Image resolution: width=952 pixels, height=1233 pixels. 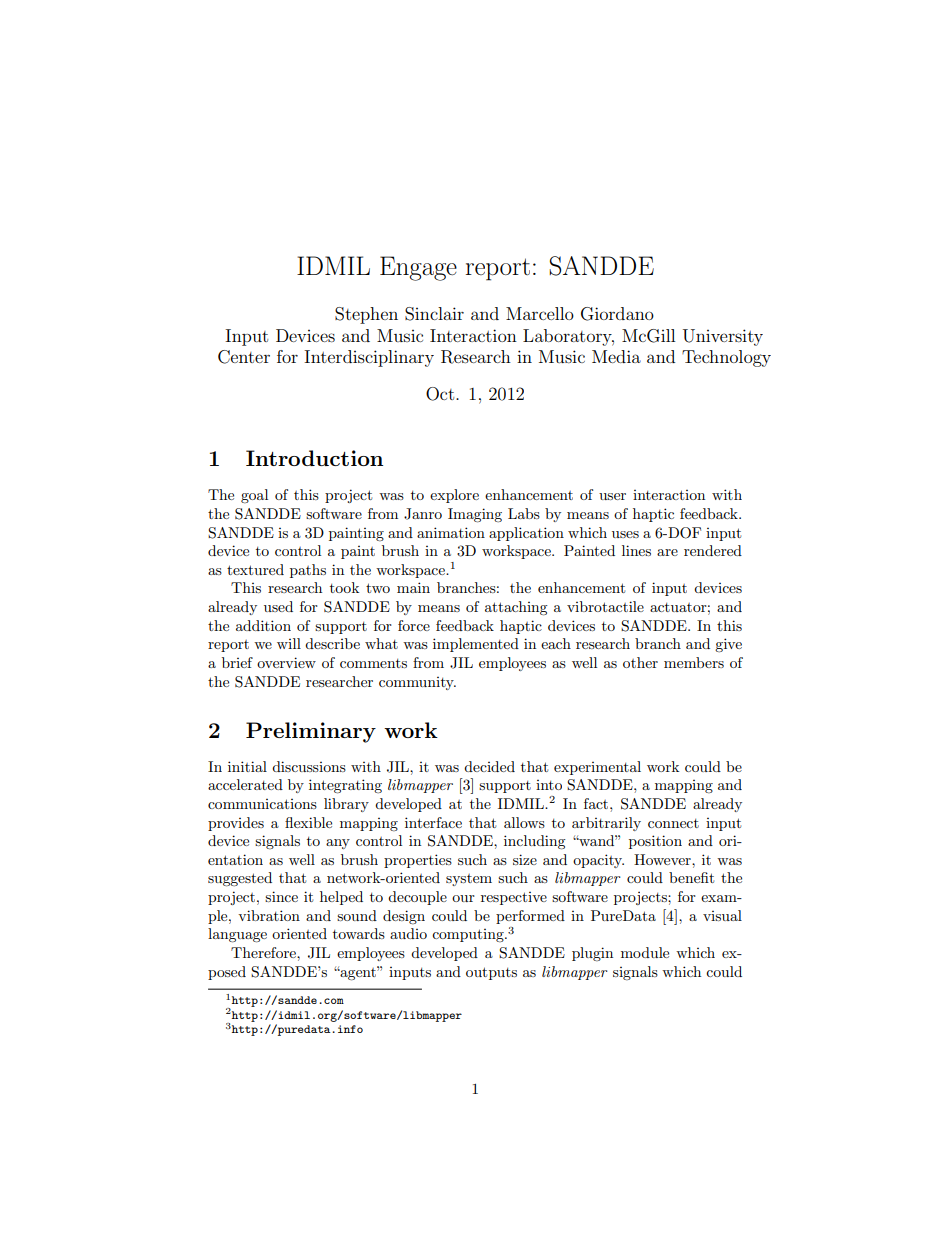 What do you see at coordinates (264, 952) in the screenshot?
I see `Therefore` at bounding box center [264, 952].
